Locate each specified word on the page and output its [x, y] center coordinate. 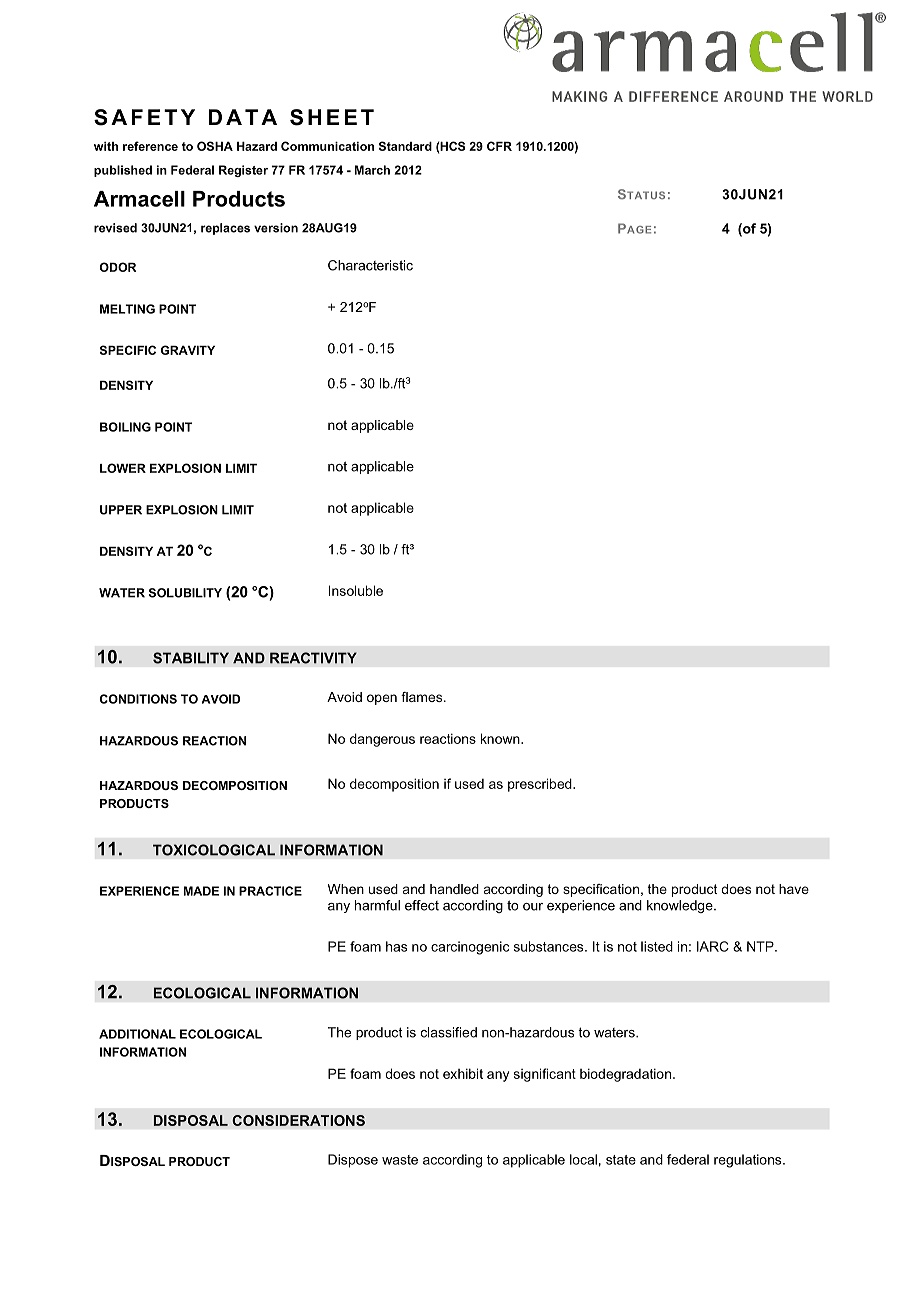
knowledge [681, 906]
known [501, 738]
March [372, 170]
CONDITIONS [138, 699]
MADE [201, 891]
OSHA [215, 146]
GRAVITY [188, 350]
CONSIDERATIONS [298, 1120]
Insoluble [355, 590]
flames [423, 697]
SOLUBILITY [185, 593]
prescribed [541, 785]
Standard [405, 146]
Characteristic [370, 265]
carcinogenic [470, 948]
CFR [499, 146]
